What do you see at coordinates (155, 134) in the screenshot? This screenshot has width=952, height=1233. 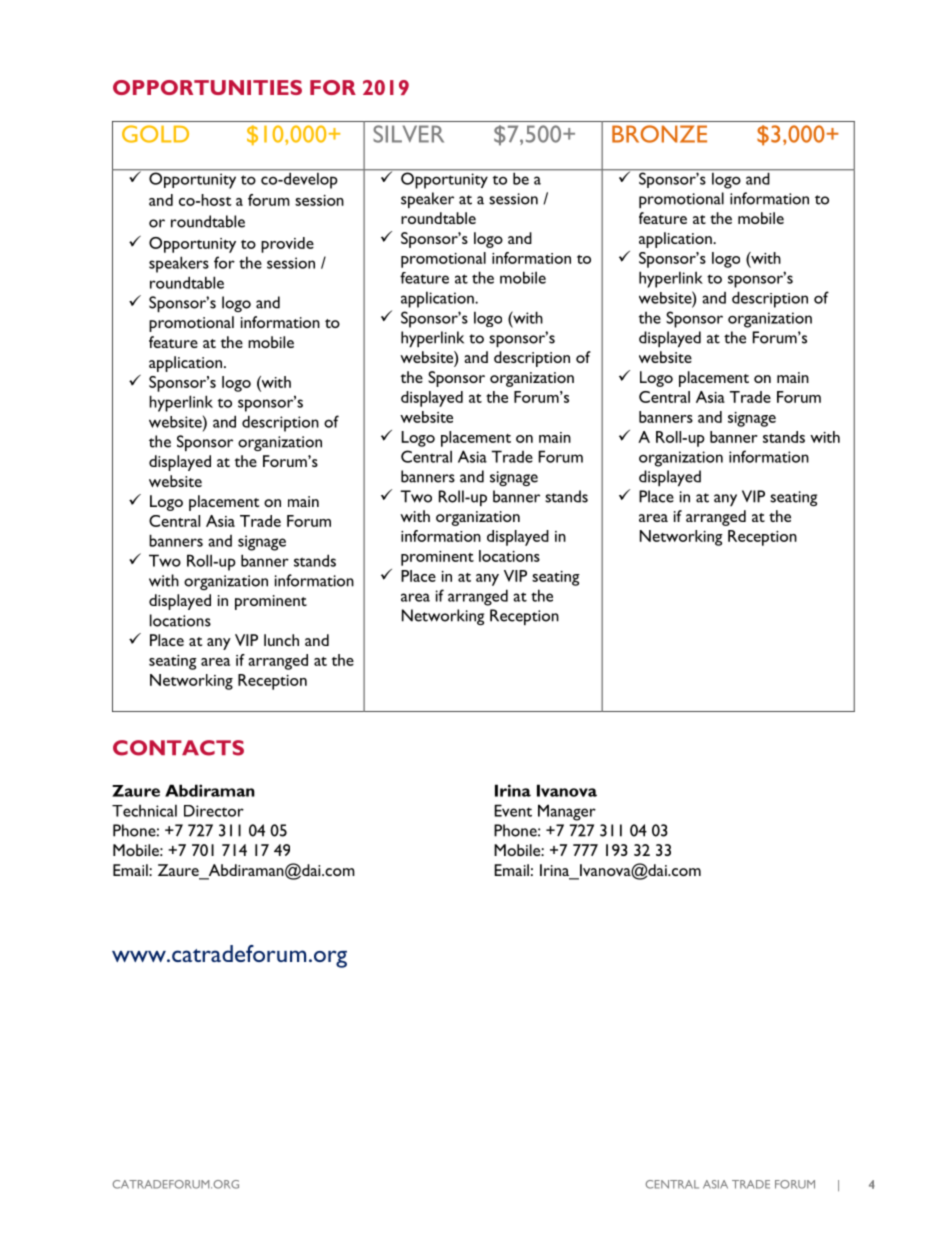 I see `GOLD` at bounding box center [155, 134].
